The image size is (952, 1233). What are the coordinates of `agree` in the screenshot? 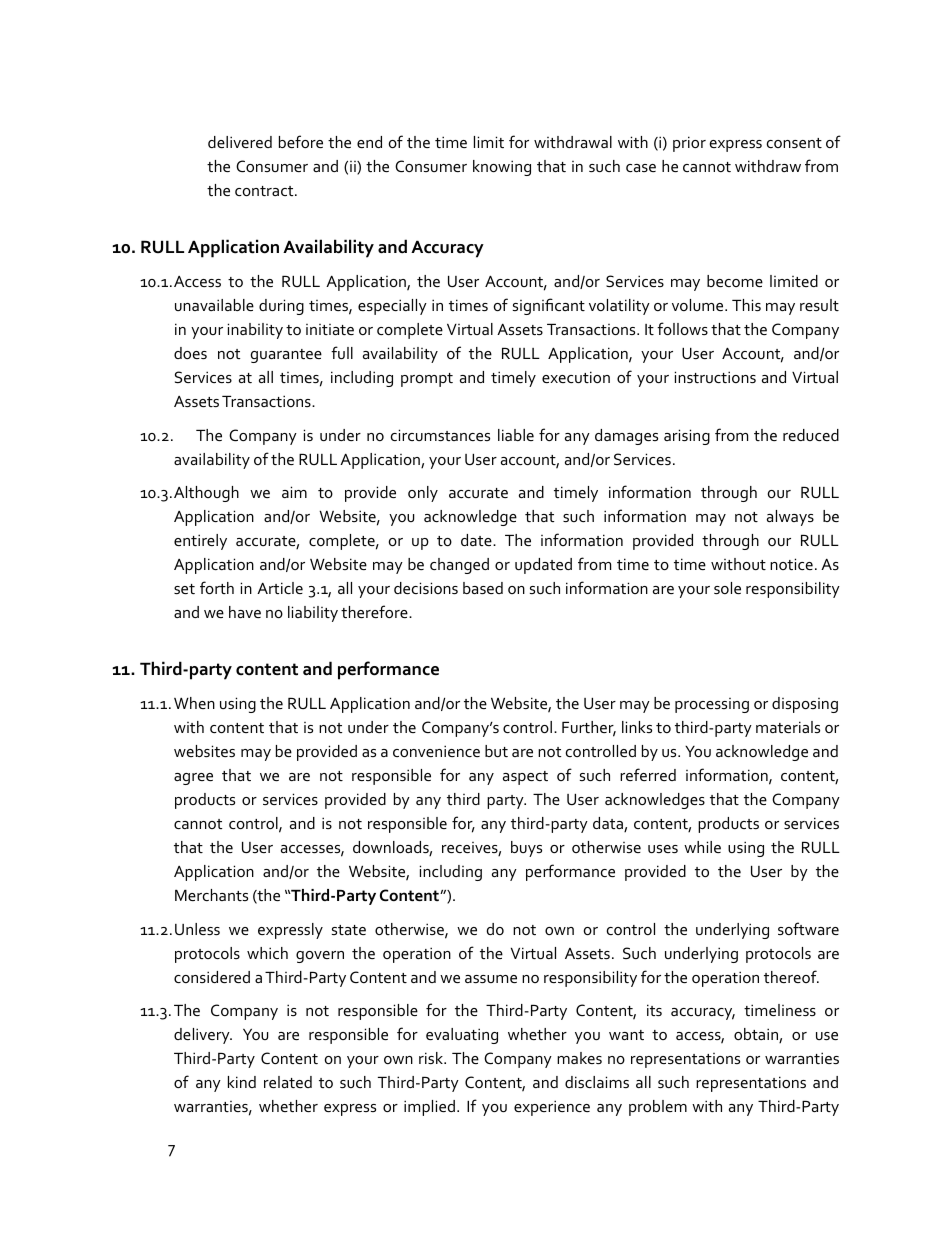 It's located at (193, 779).
